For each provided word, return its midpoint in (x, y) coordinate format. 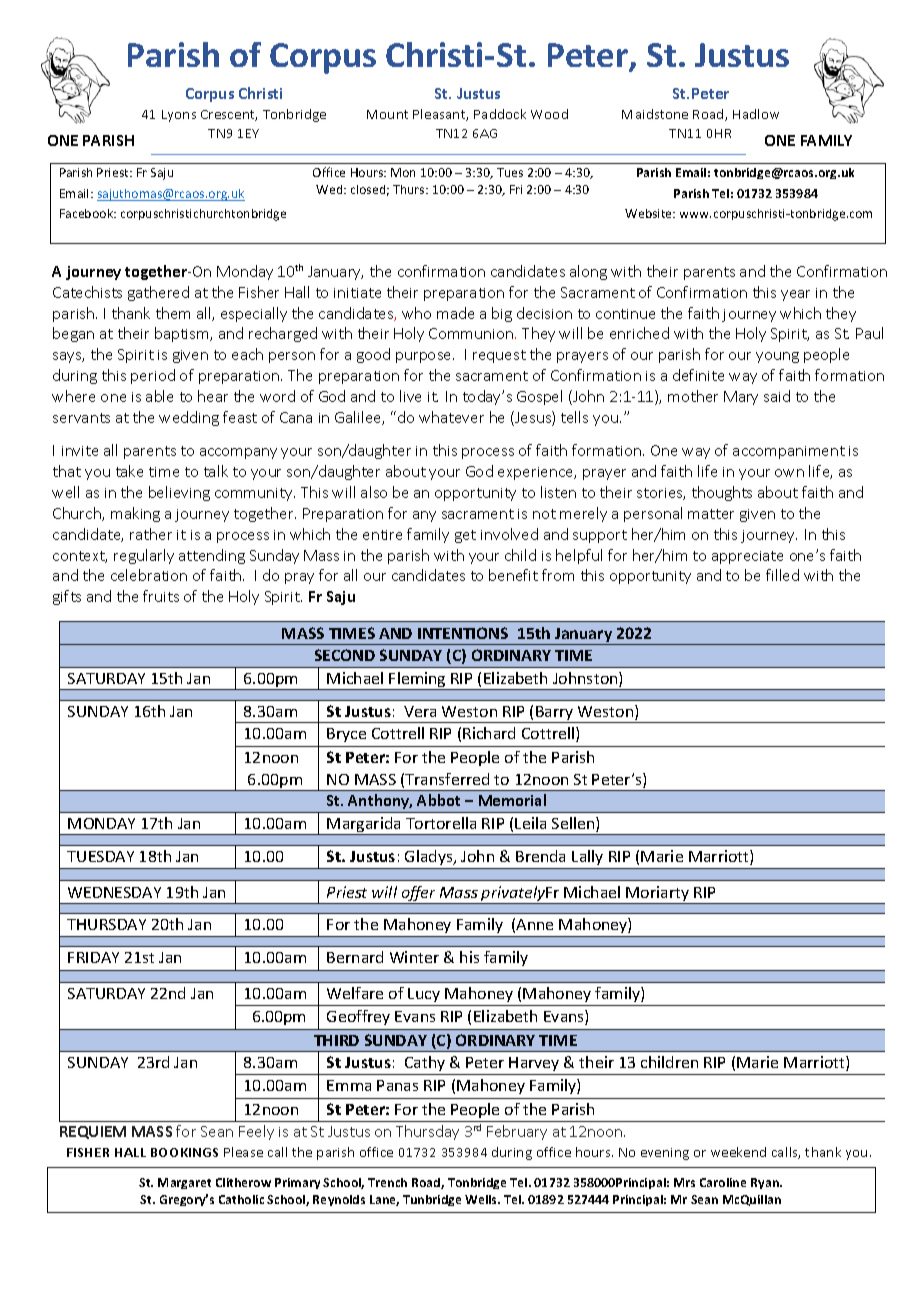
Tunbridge (432, 1200)
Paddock (500, 114)
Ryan (766, 1183)
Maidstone (655, 114)
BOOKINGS (184, 1152)
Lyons (179, 116)
